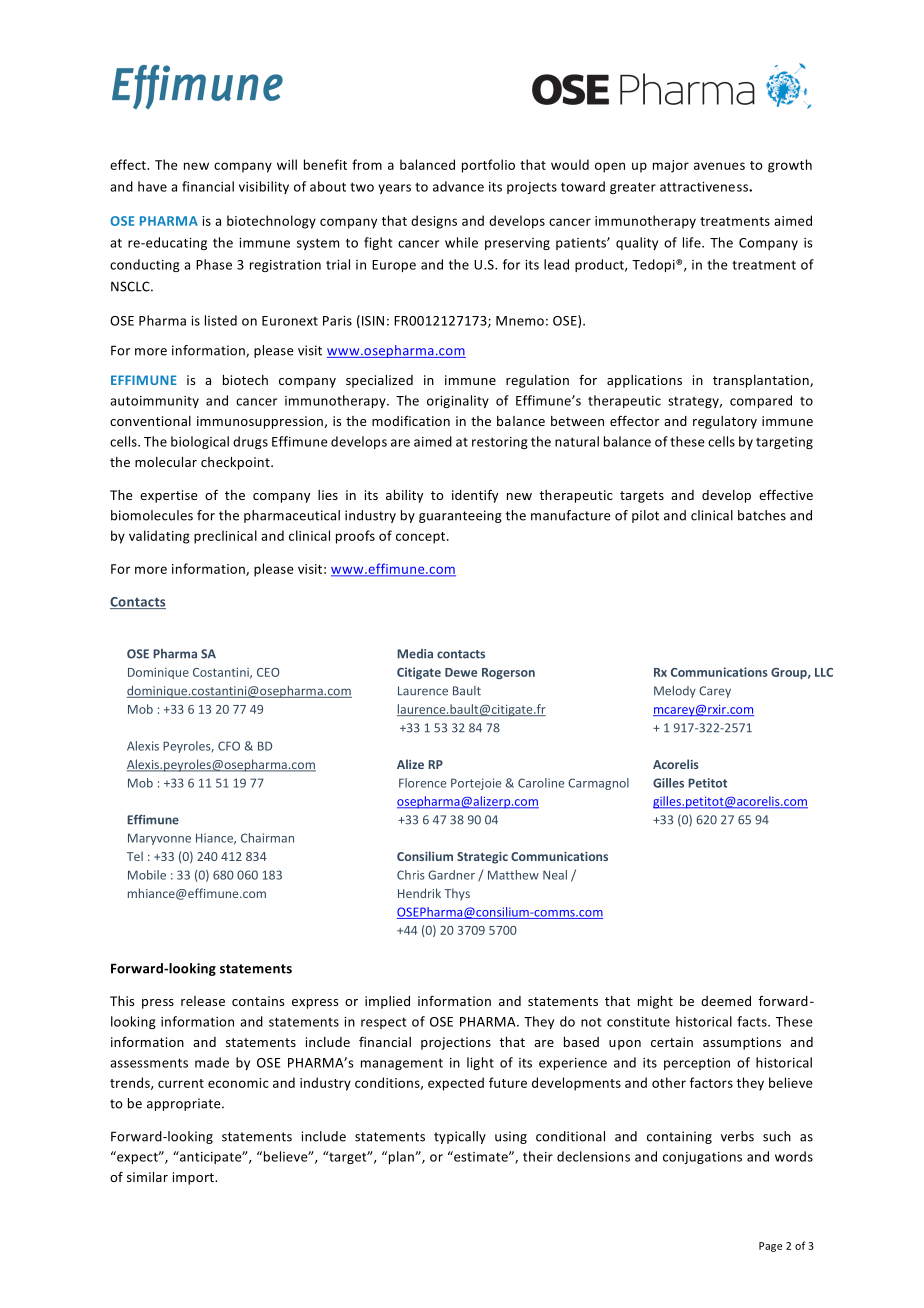 The height and width of the screenshot is (1308, 924). Describe the element at coordinates (770, 1247) in the screenshot. I see `Page` at that location.
